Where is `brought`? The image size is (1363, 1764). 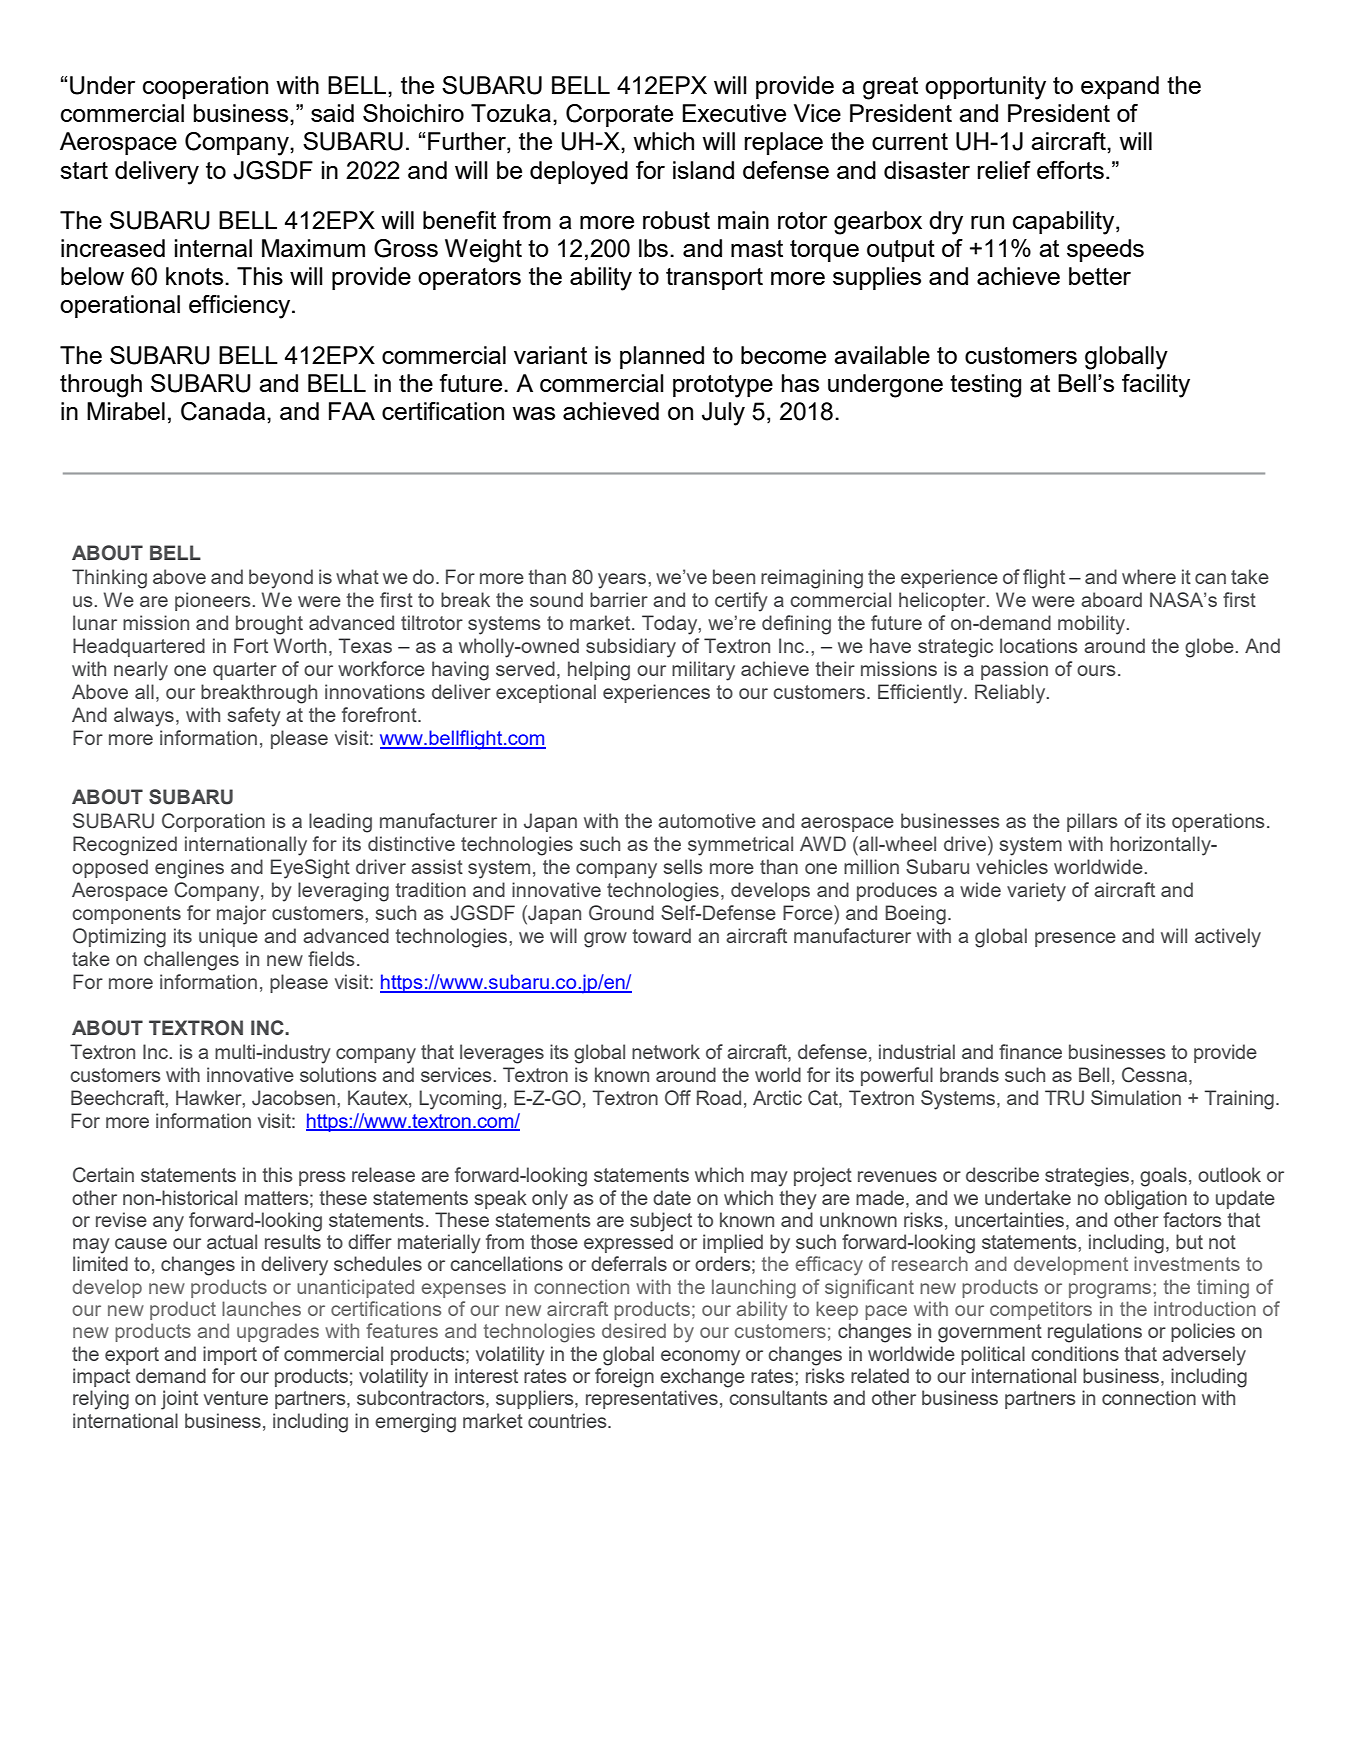 brought is located at coordinates (269, 625).
